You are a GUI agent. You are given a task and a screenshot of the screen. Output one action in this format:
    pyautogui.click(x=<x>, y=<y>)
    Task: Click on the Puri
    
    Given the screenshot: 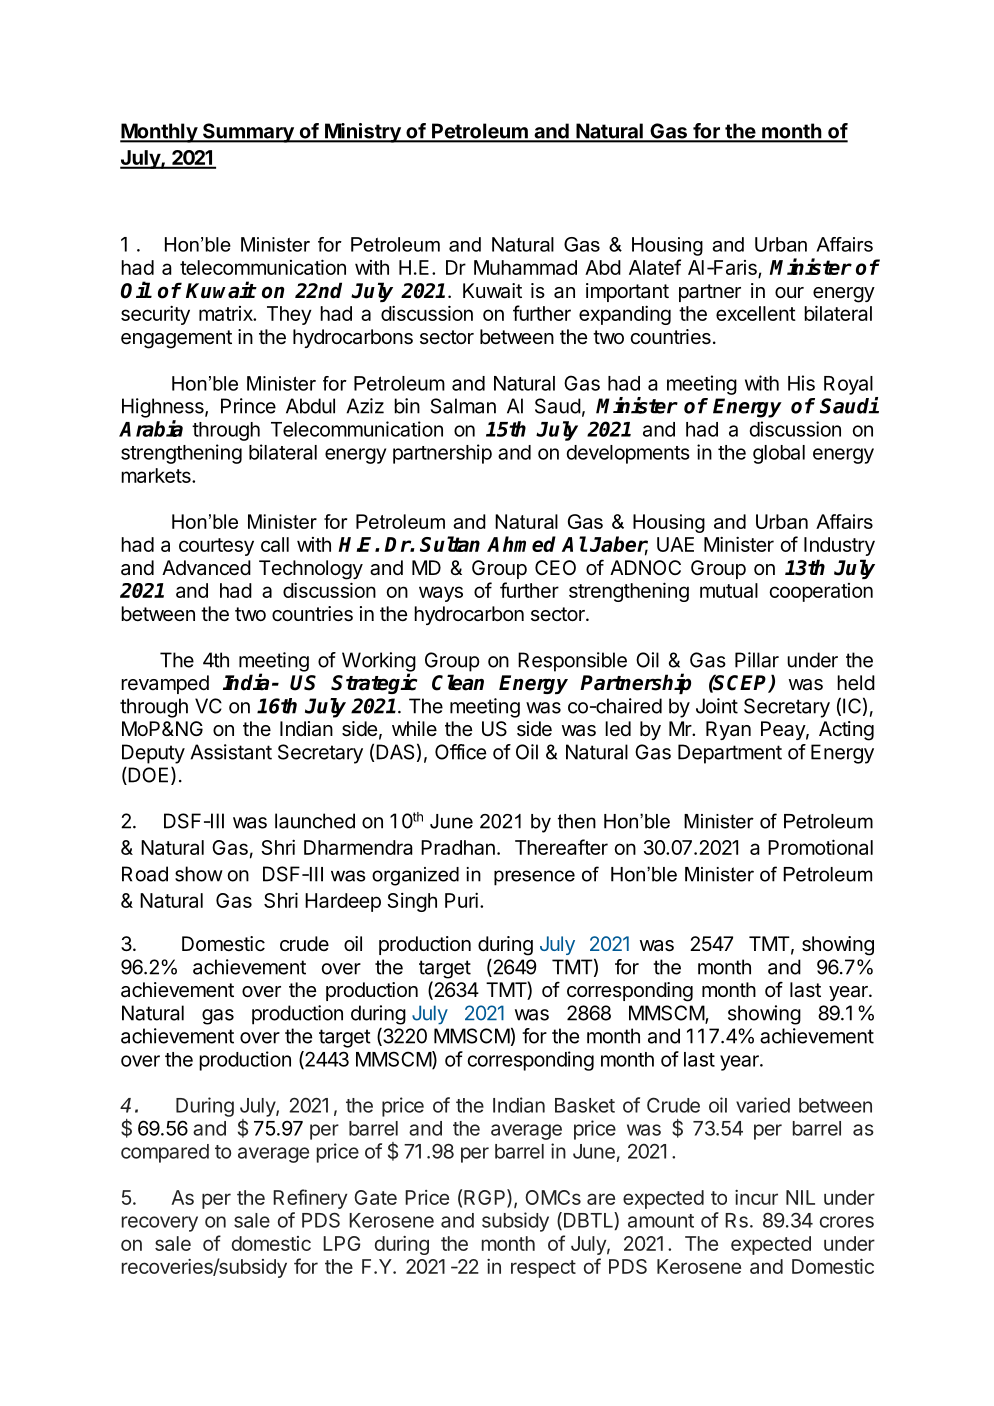 What is the action you would take?
    pyautogui.click(x=461, y=900)
